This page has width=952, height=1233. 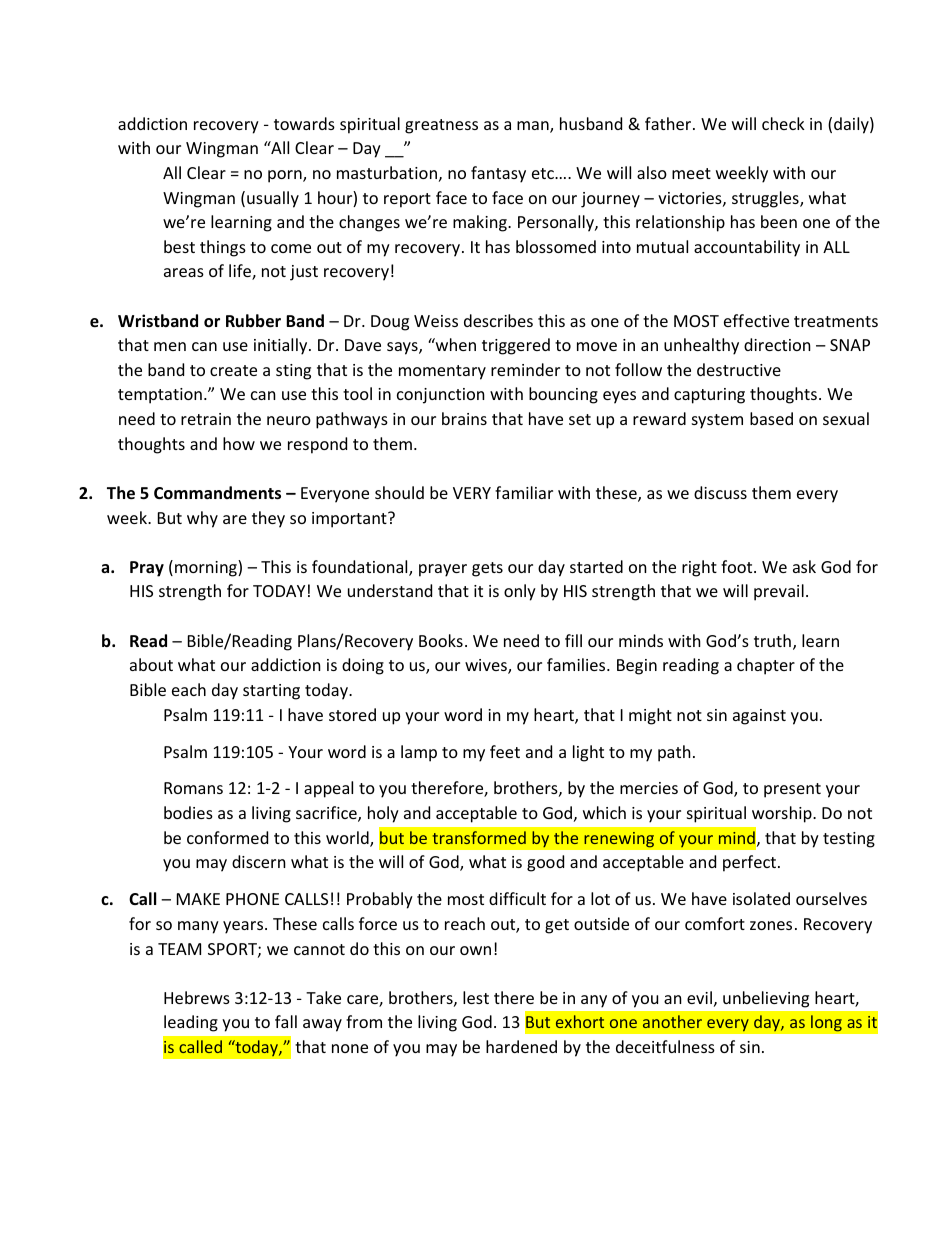 What do you see at coordinates (771, 418) in the page?
I see `based` at bounding box center [771, 418].
